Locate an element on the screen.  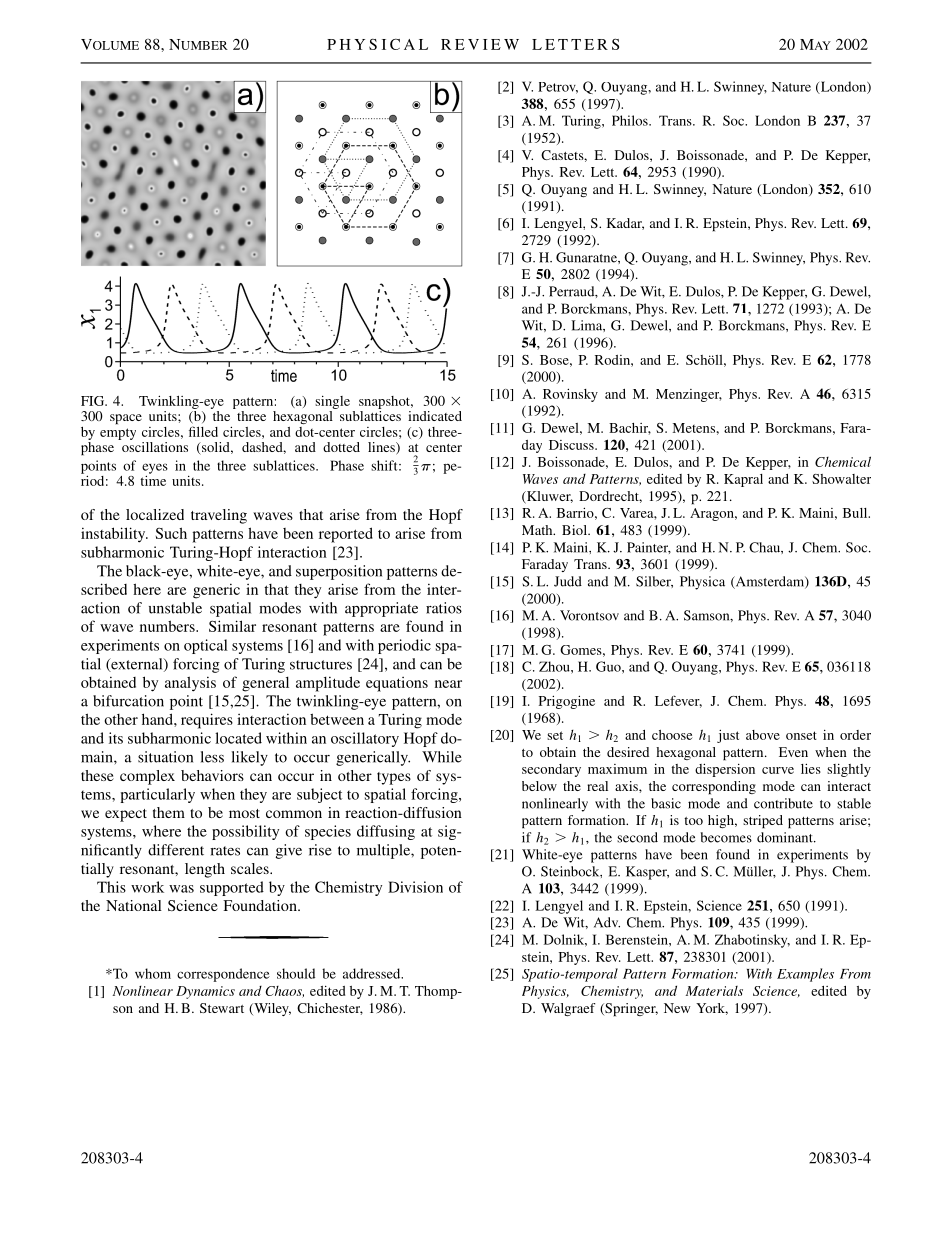
ratios is located at coordinates (444, 608).
